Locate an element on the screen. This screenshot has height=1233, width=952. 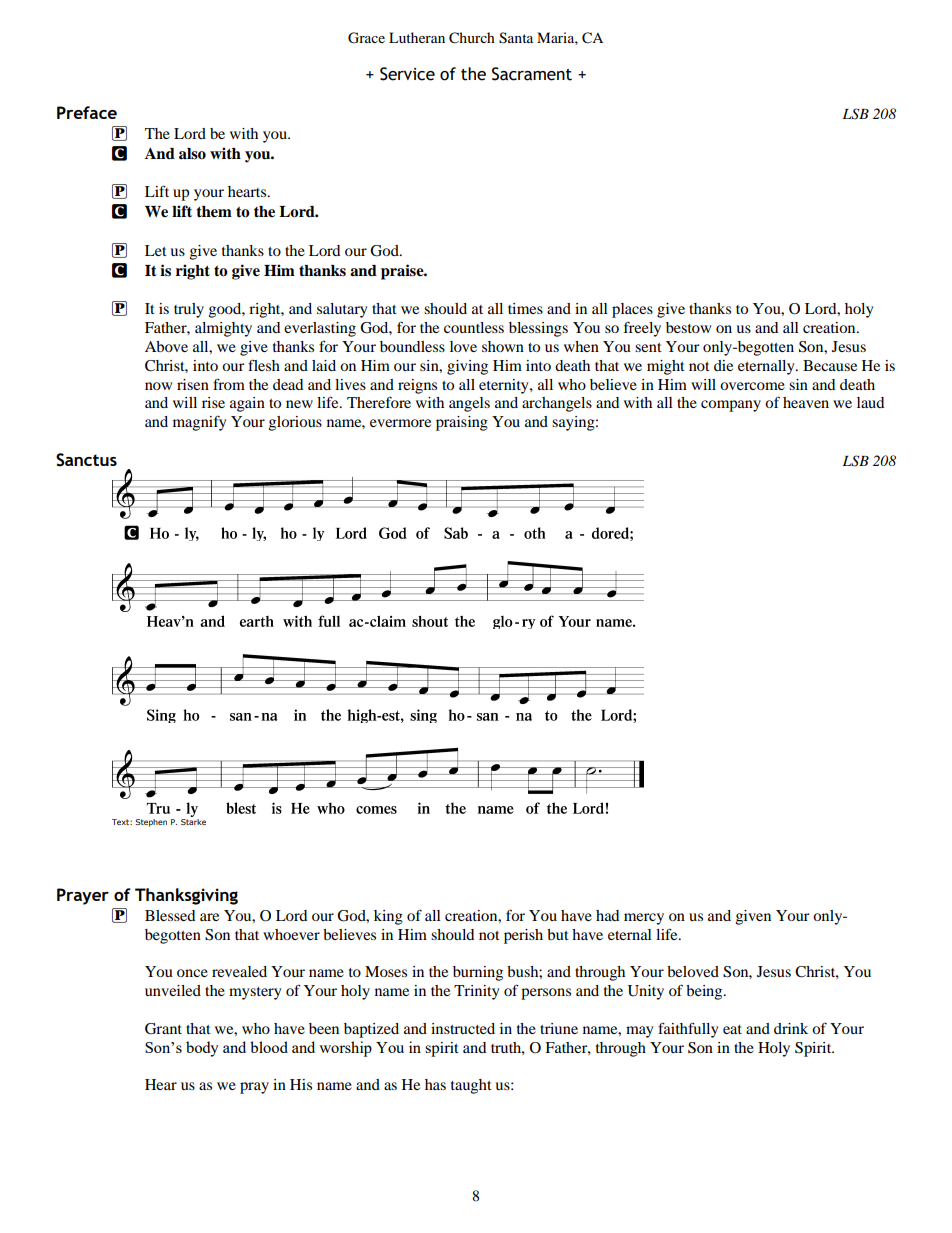
Preface is located at coordinates (87, 112).
